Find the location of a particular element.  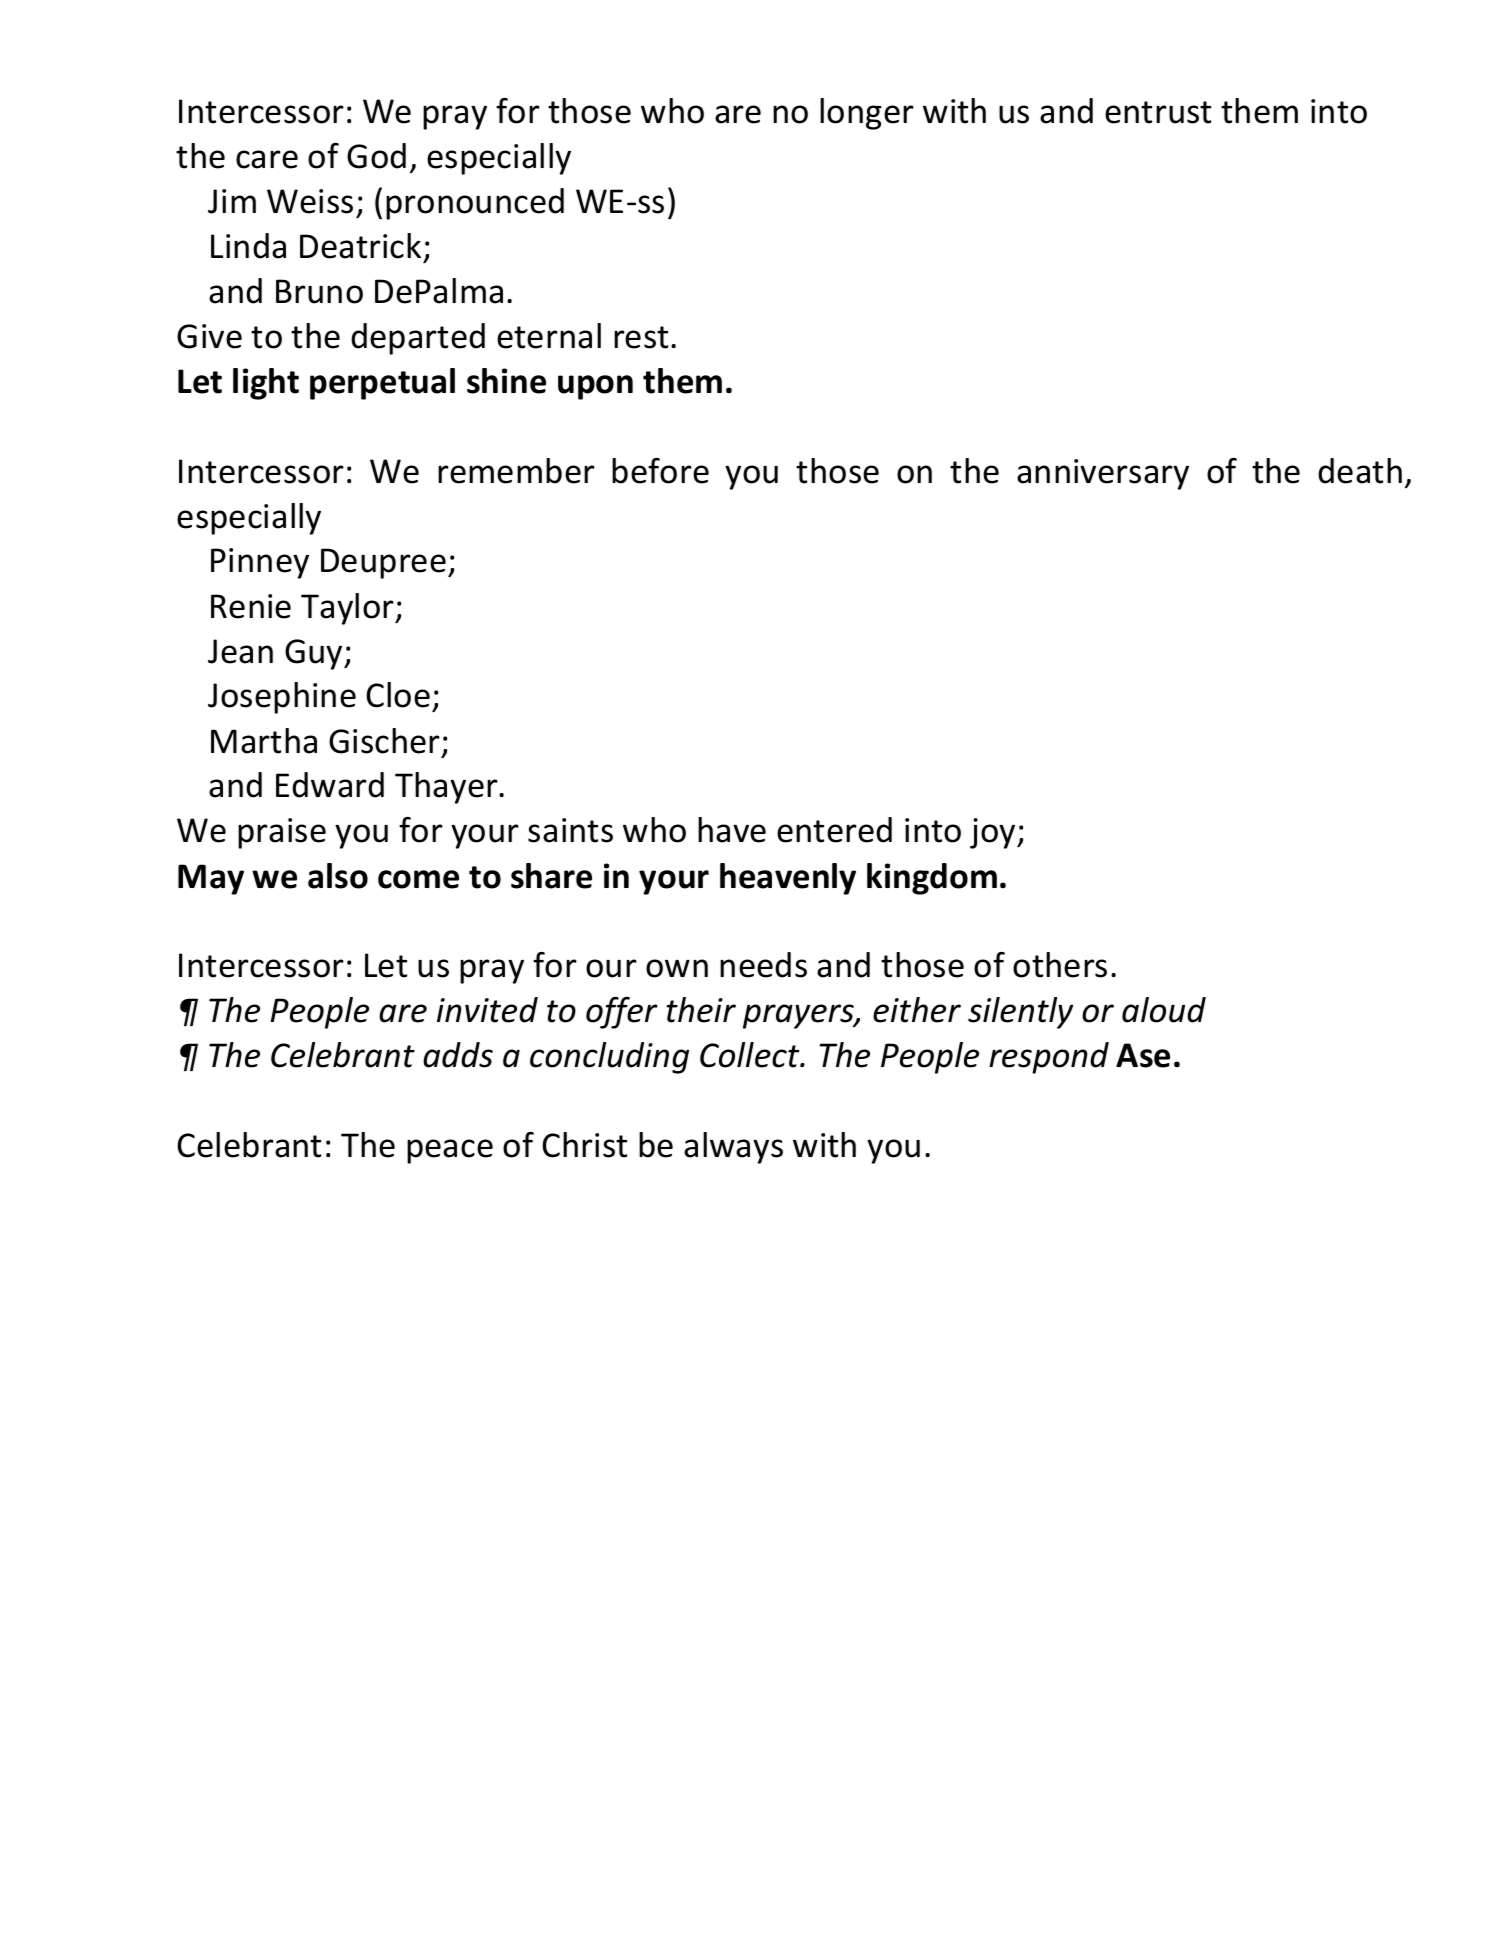

before is located at coordinates (660, 471).
